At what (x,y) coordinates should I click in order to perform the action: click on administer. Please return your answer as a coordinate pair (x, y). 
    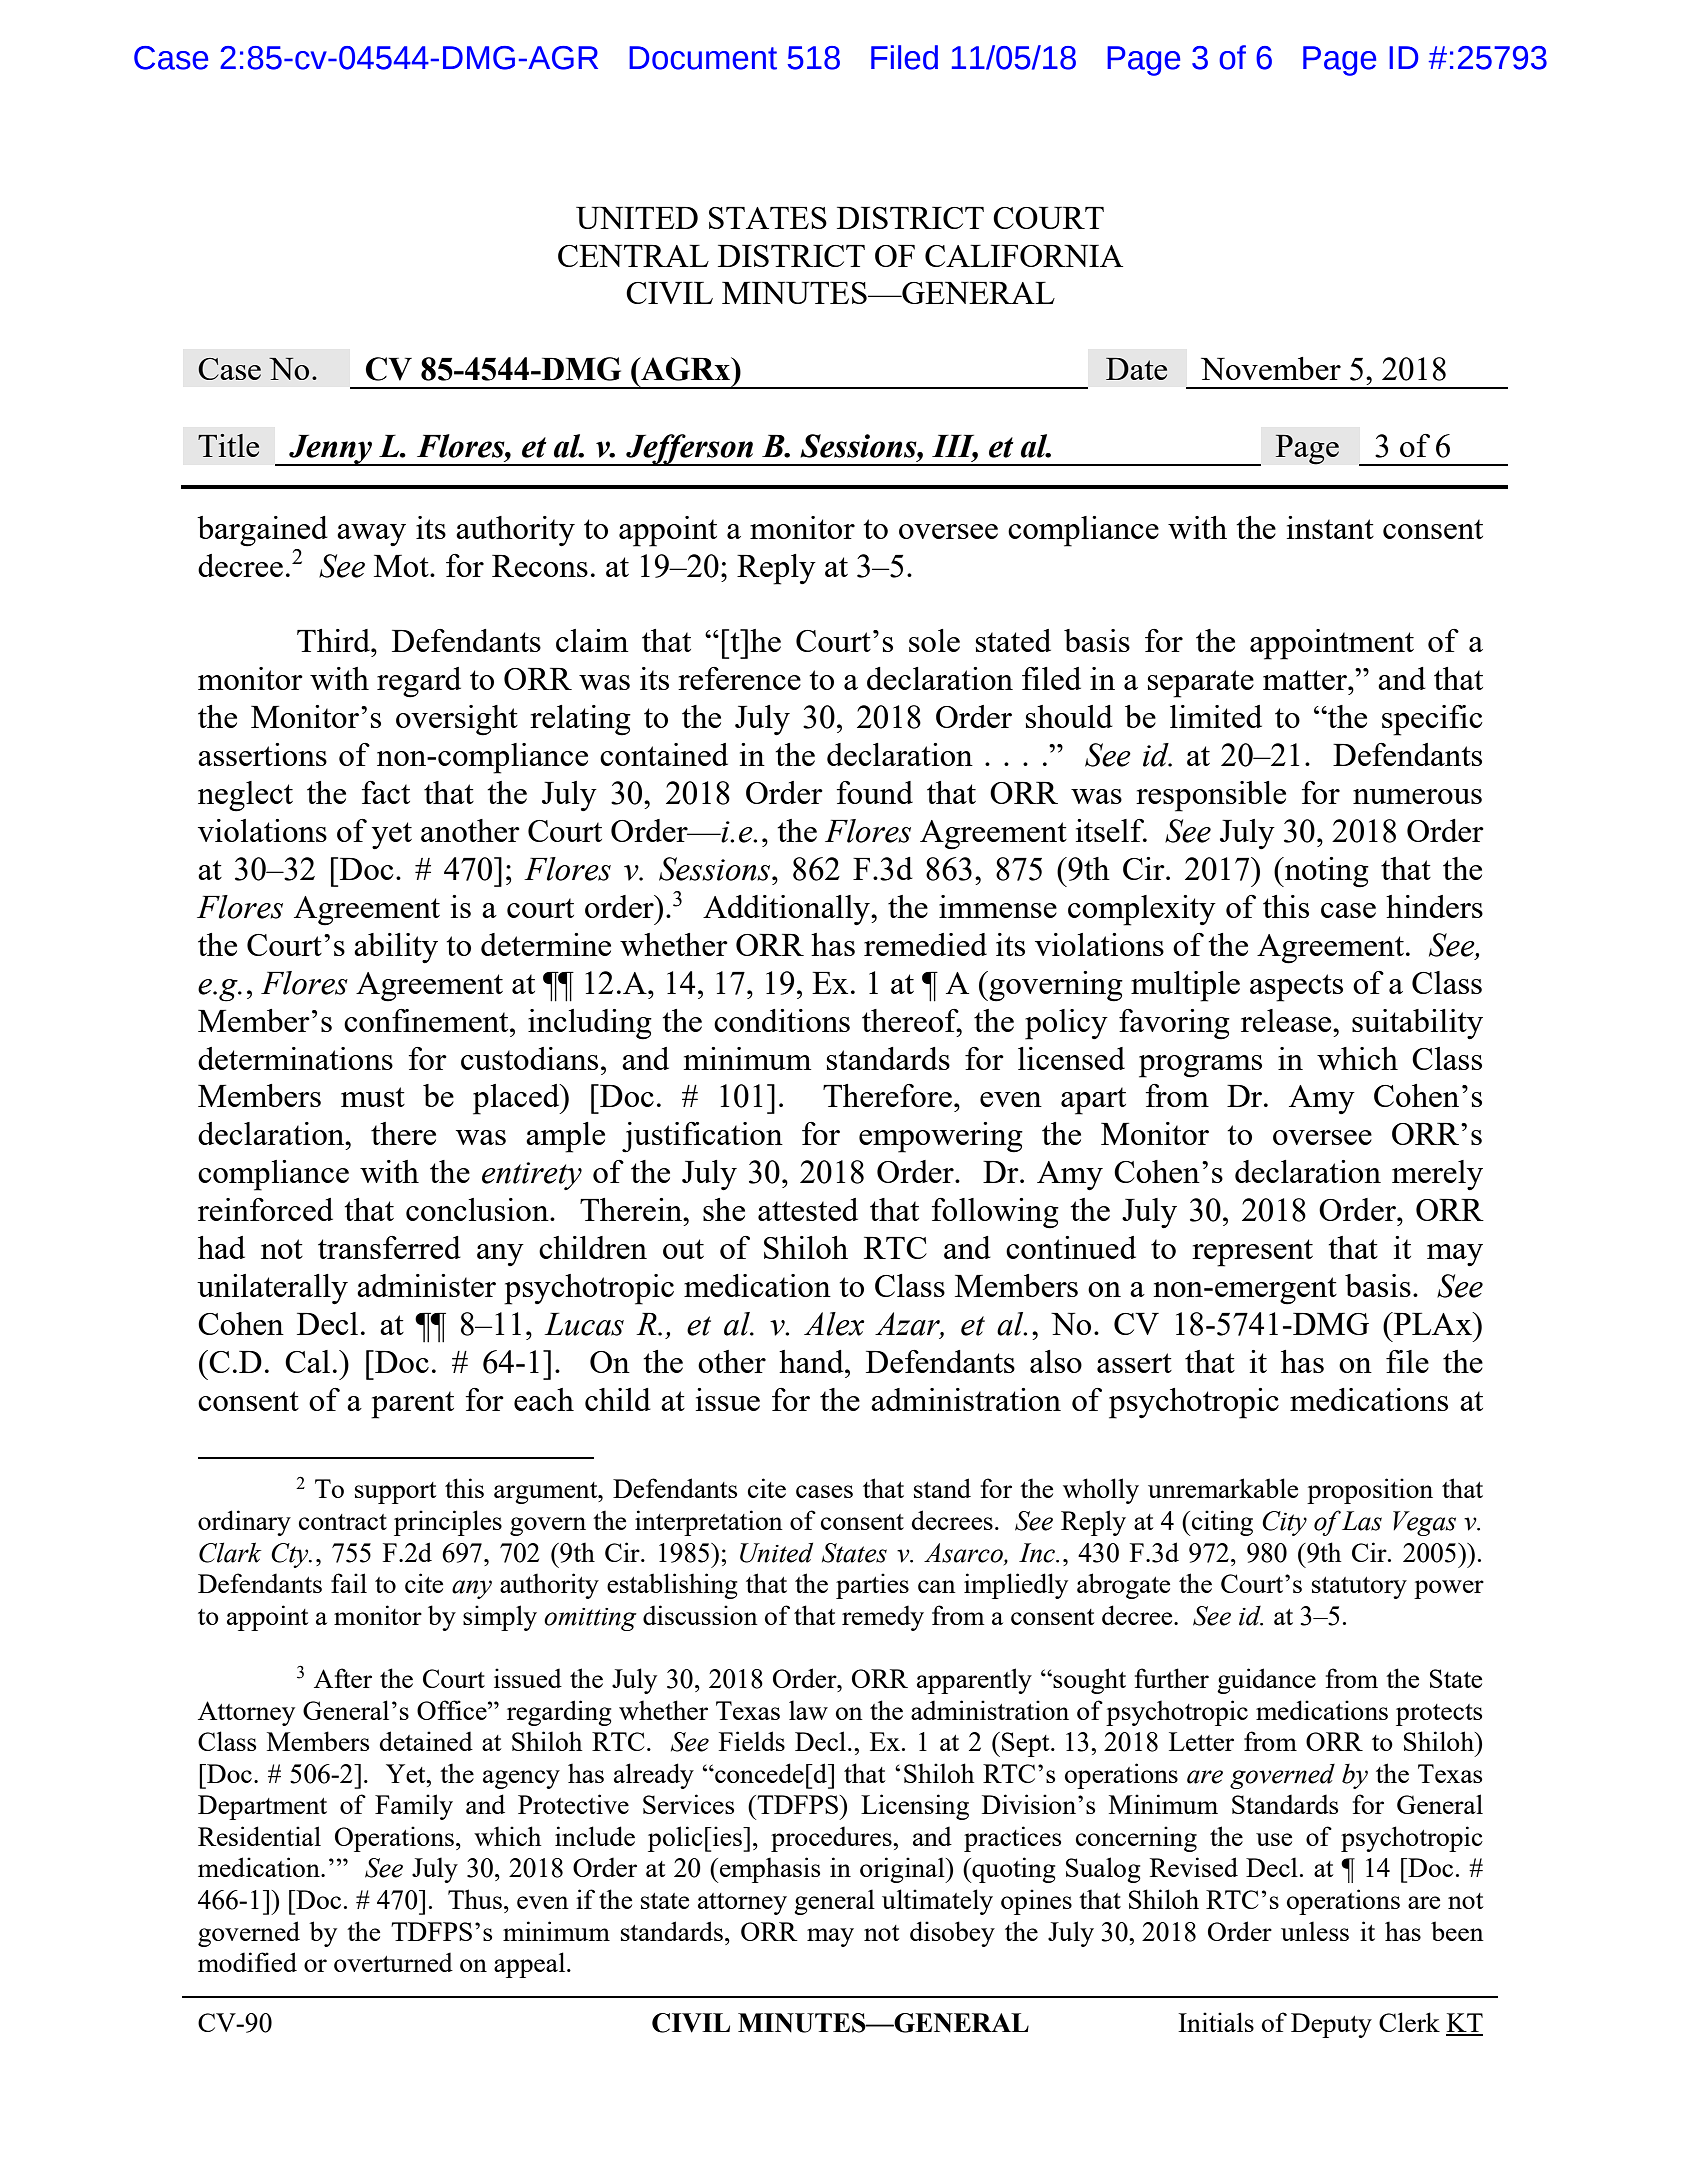
    Looking at the image, I should click on (426, 1285).
